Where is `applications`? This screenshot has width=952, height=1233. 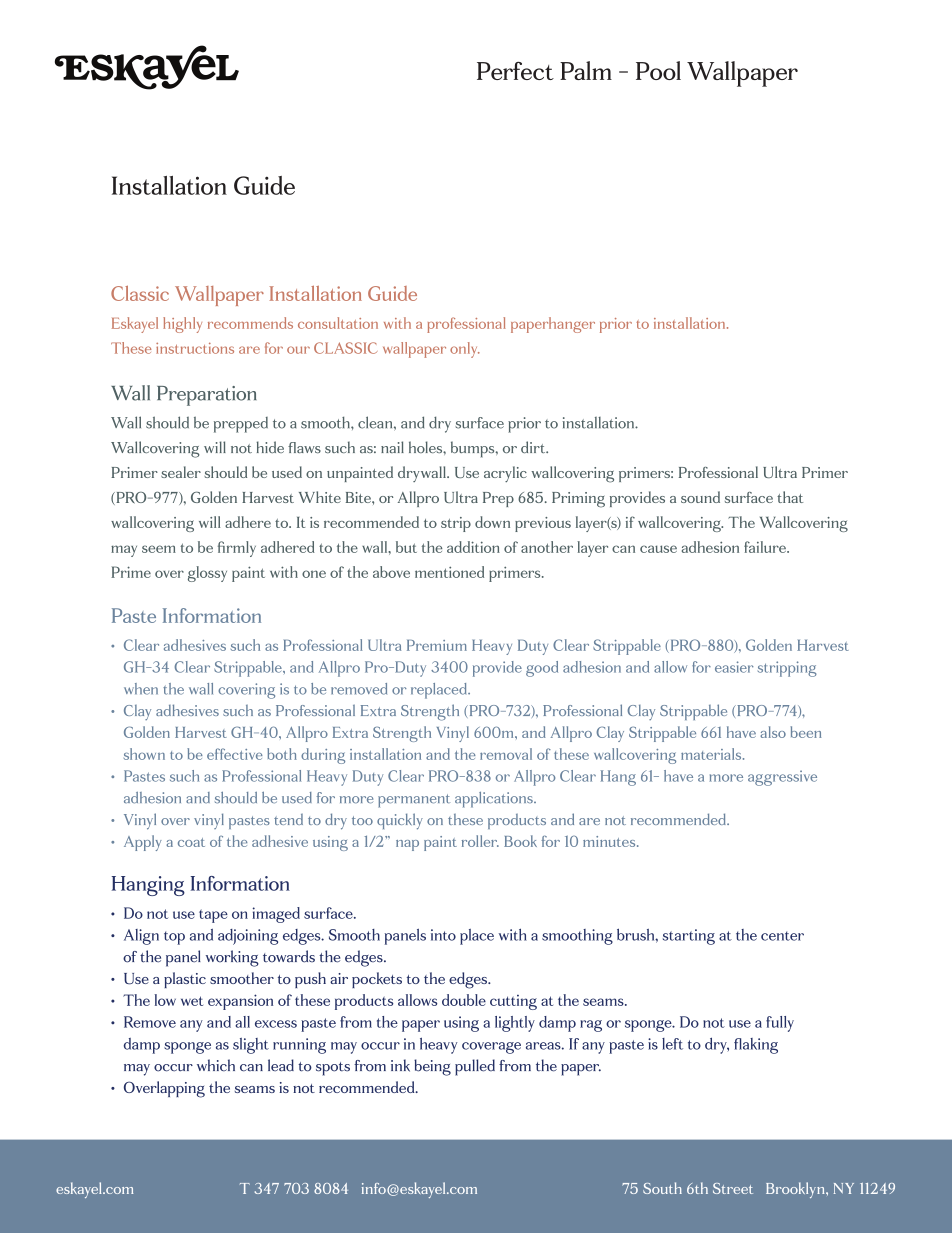
applications is located at coordinates (495, 800).
